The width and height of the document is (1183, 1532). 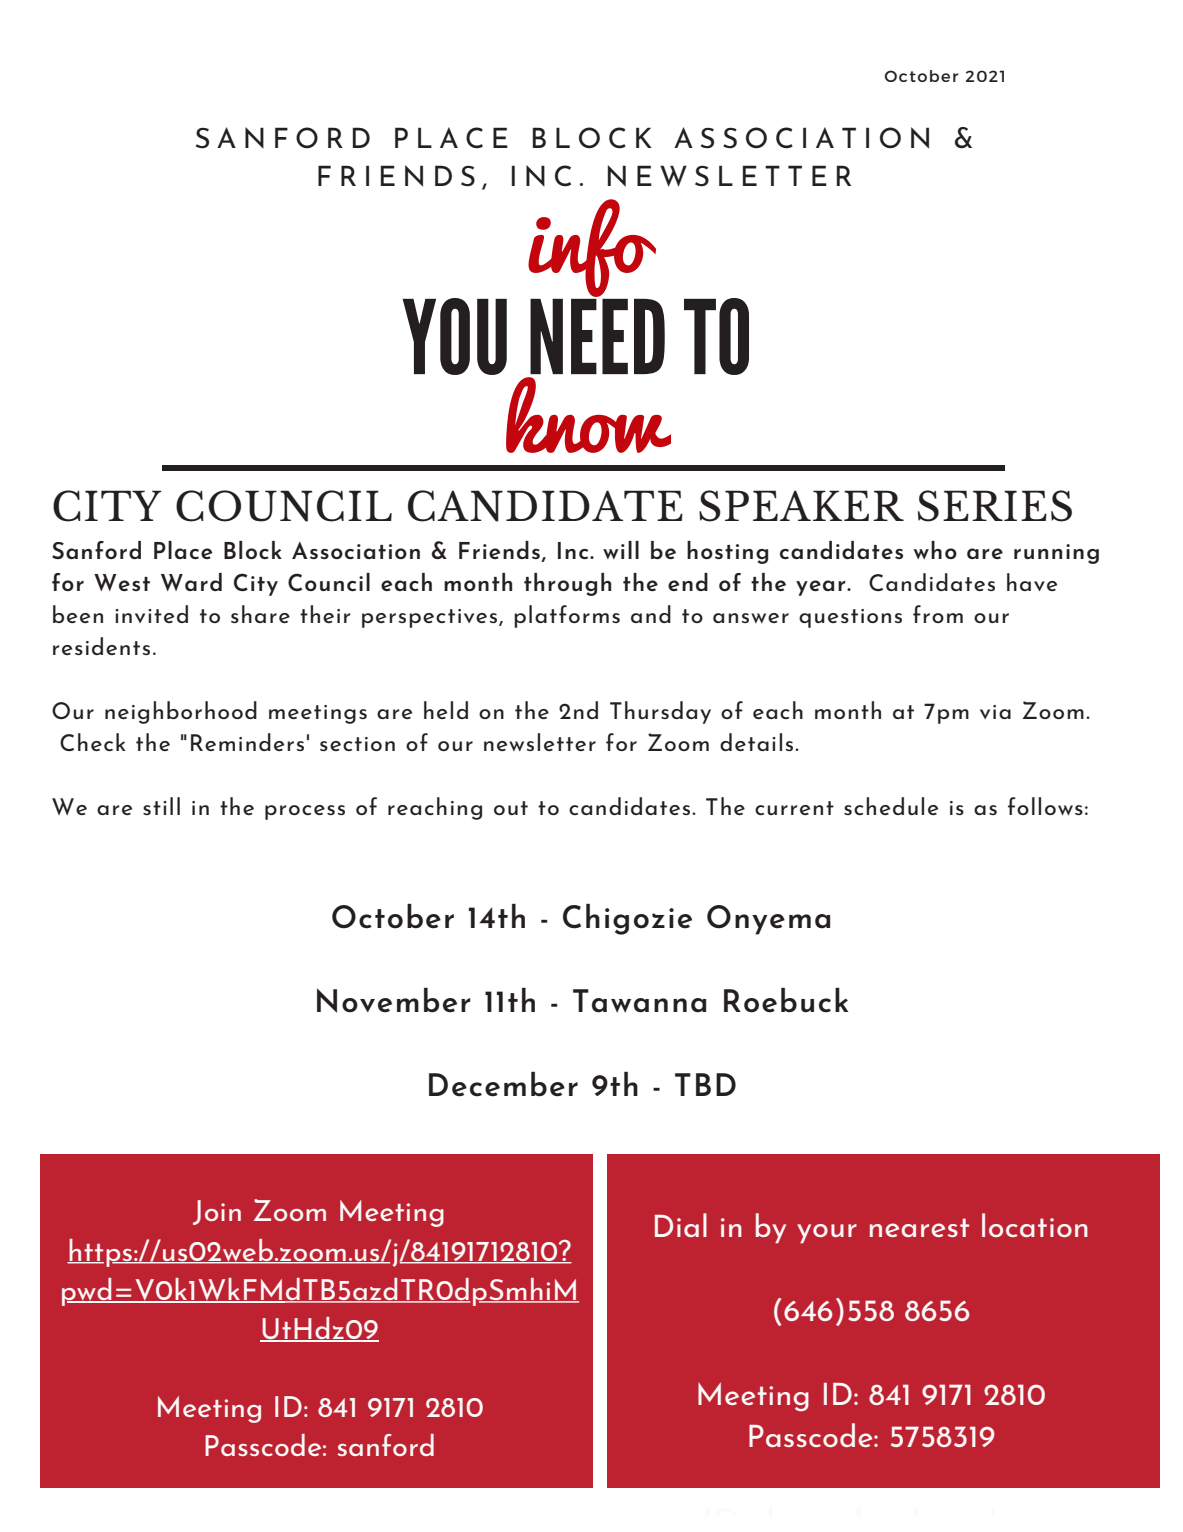 What do you see at coordinates (394, 1000) in the document?
I see `November` at bounding box center [394, 1000].
